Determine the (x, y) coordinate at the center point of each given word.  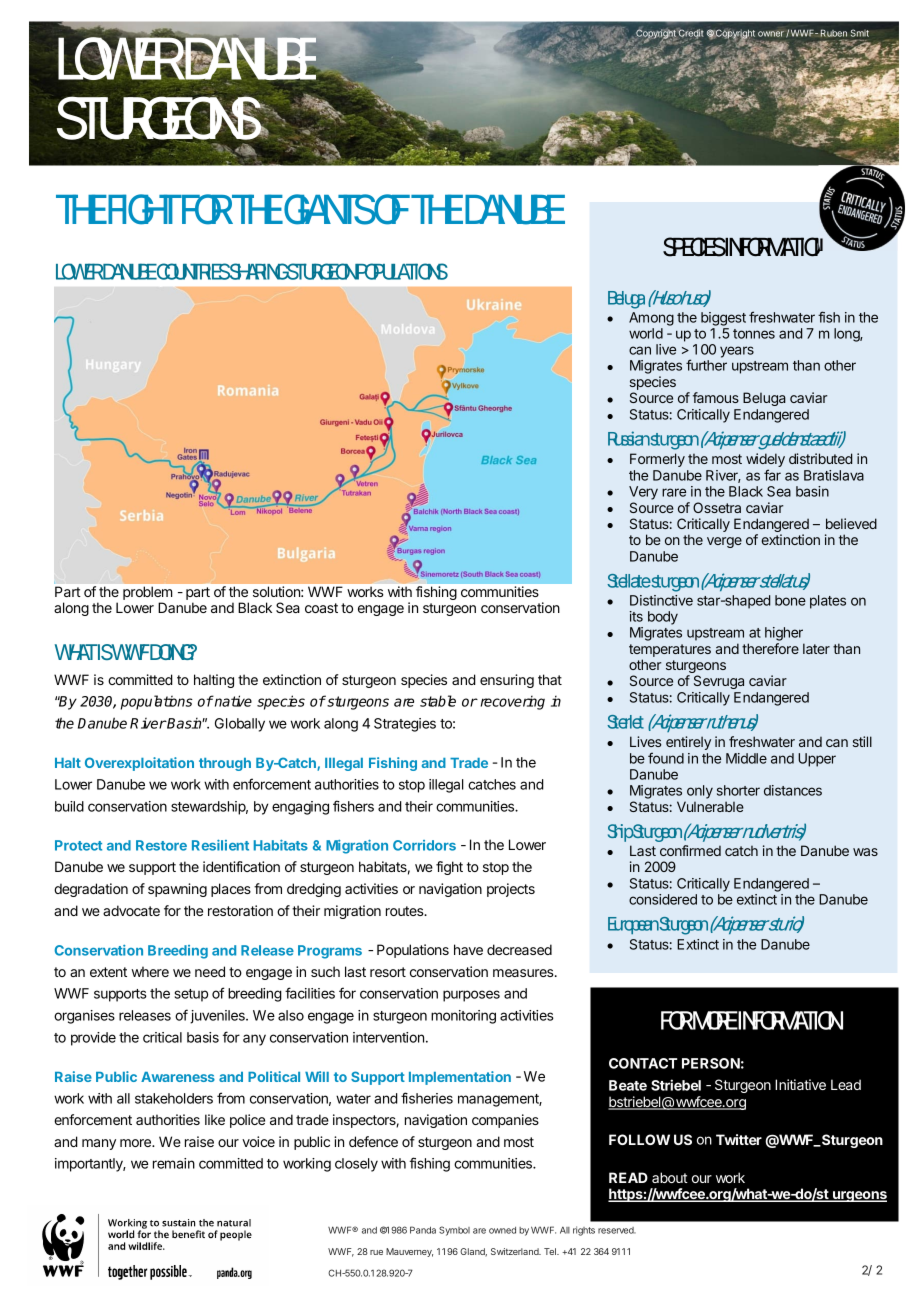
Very (643, 493)
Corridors (424, 845)
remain (174, 1163)
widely (765, 461)
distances (793, 790)
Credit (690, 33)
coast (321, 608)
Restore (161, 845)
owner (771, 34)
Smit (860, 33)
